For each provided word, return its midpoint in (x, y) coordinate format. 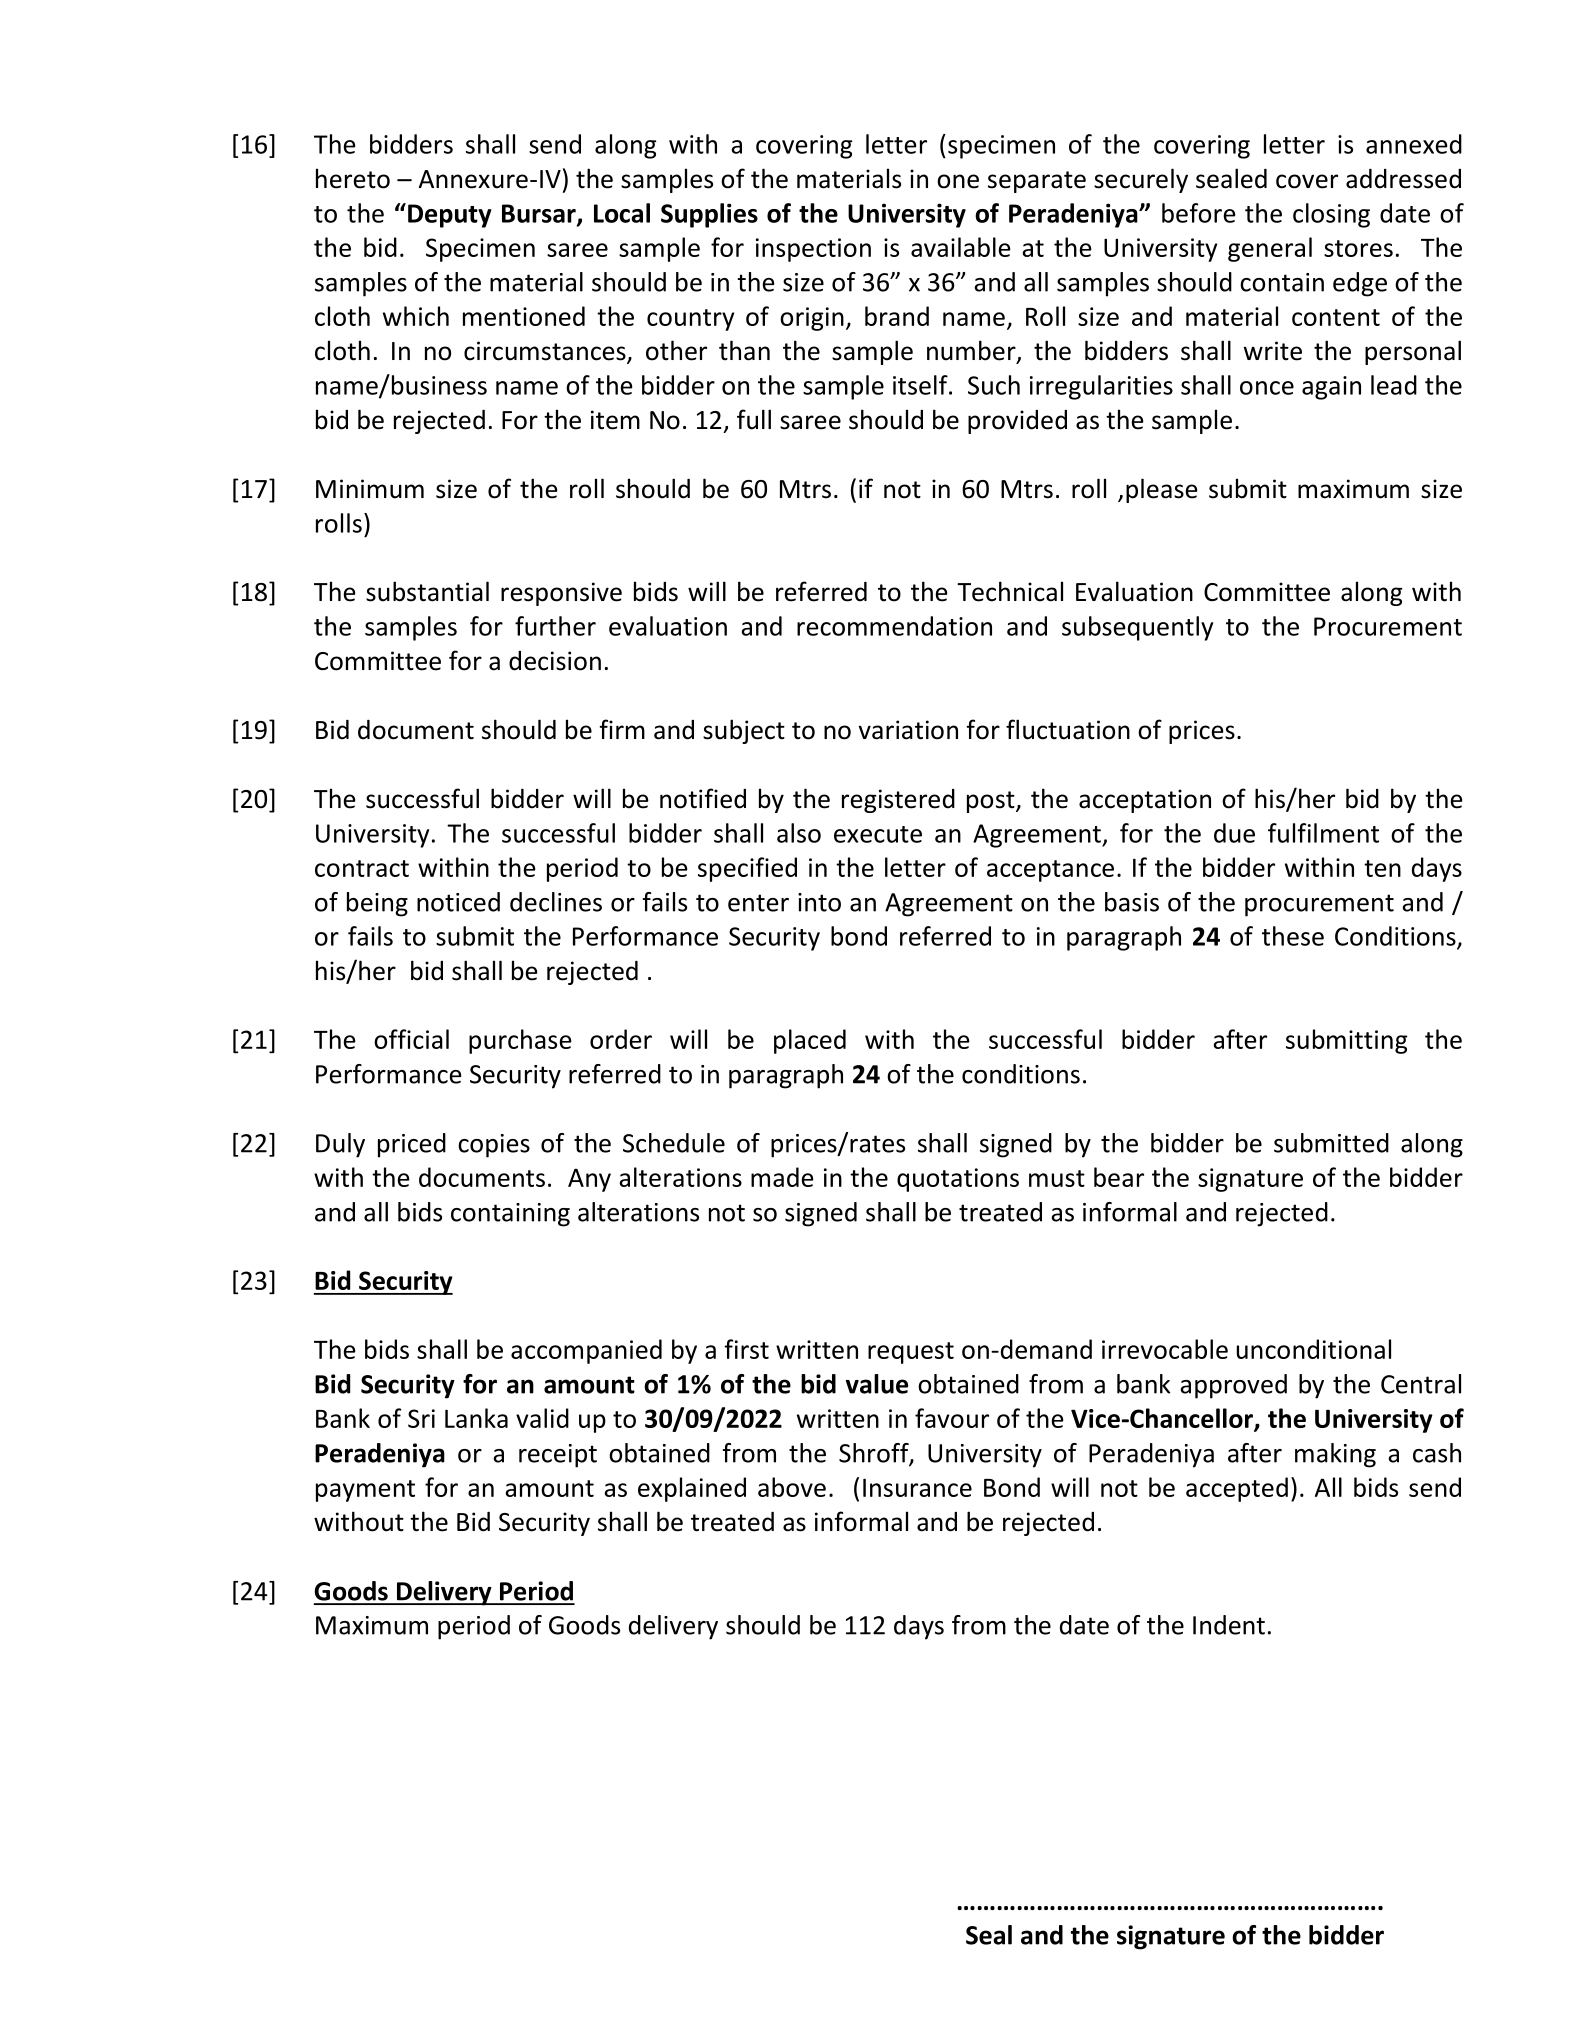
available (961, 247)
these (1293, 936)
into (819, 902)
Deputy (450, 216)
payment (365, 1491)
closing (1331, 215)
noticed (458, 902)
